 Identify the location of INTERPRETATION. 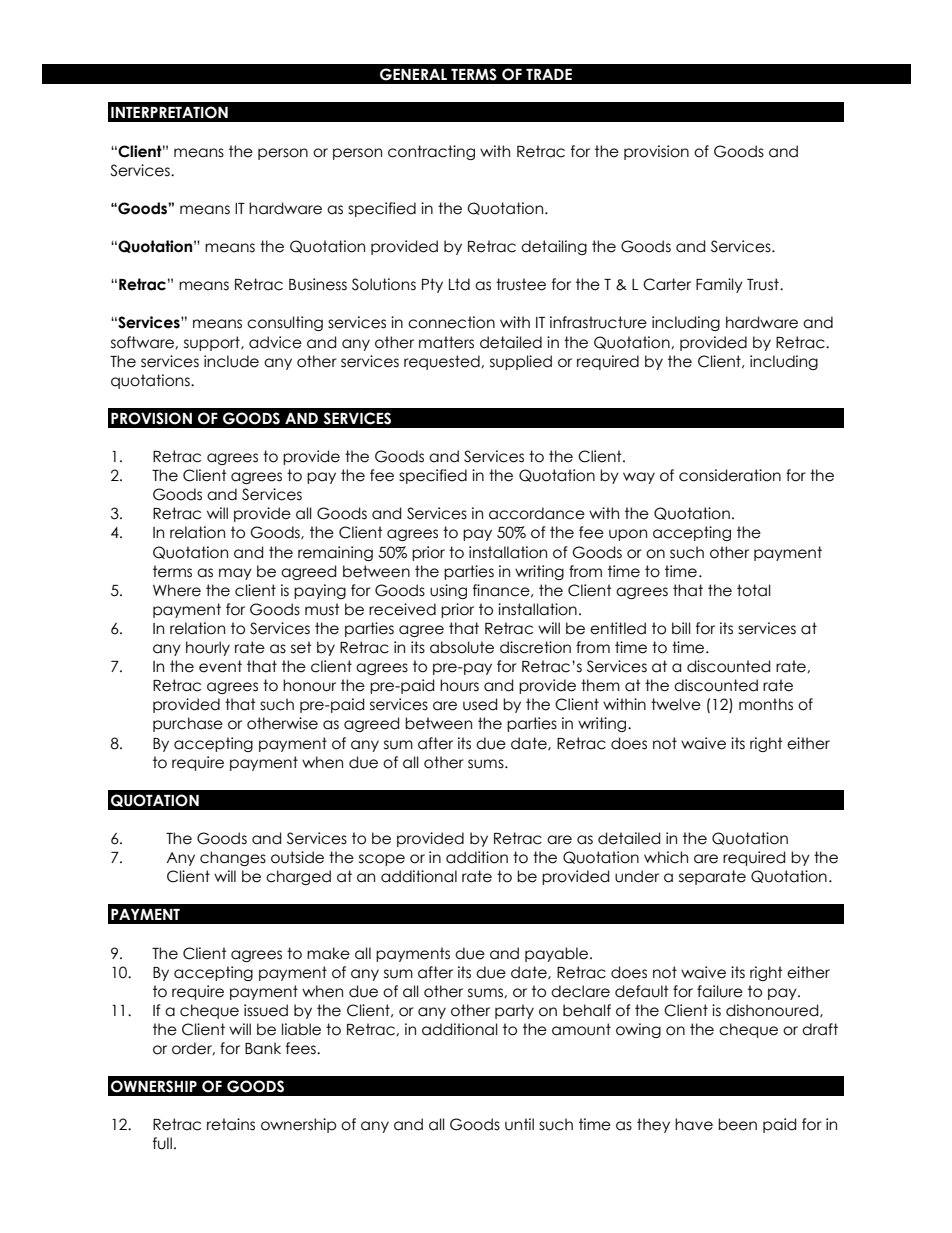
(169, 112).
